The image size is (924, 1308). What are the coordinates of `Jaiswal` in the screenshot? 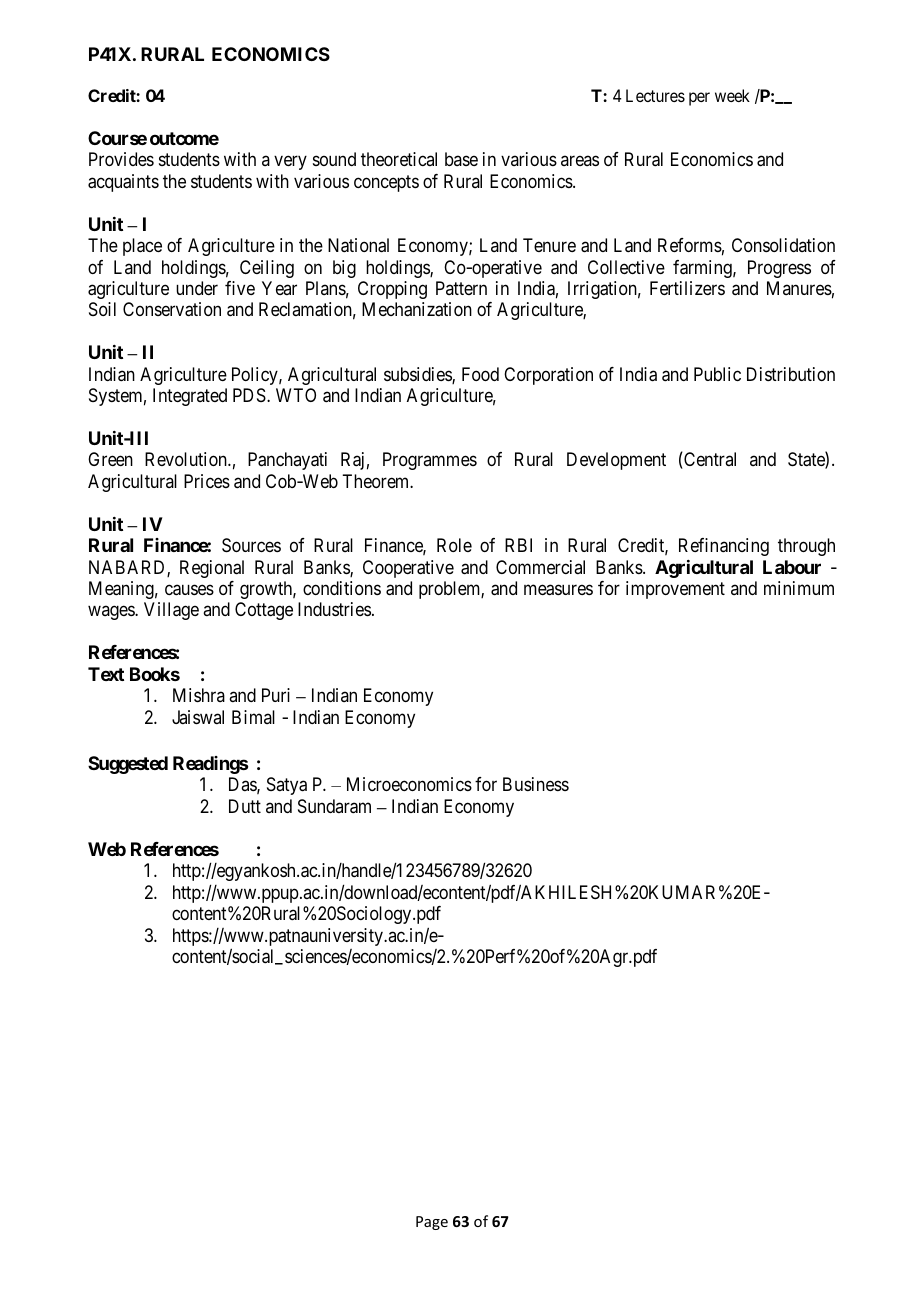 It's located at (198, 717).
